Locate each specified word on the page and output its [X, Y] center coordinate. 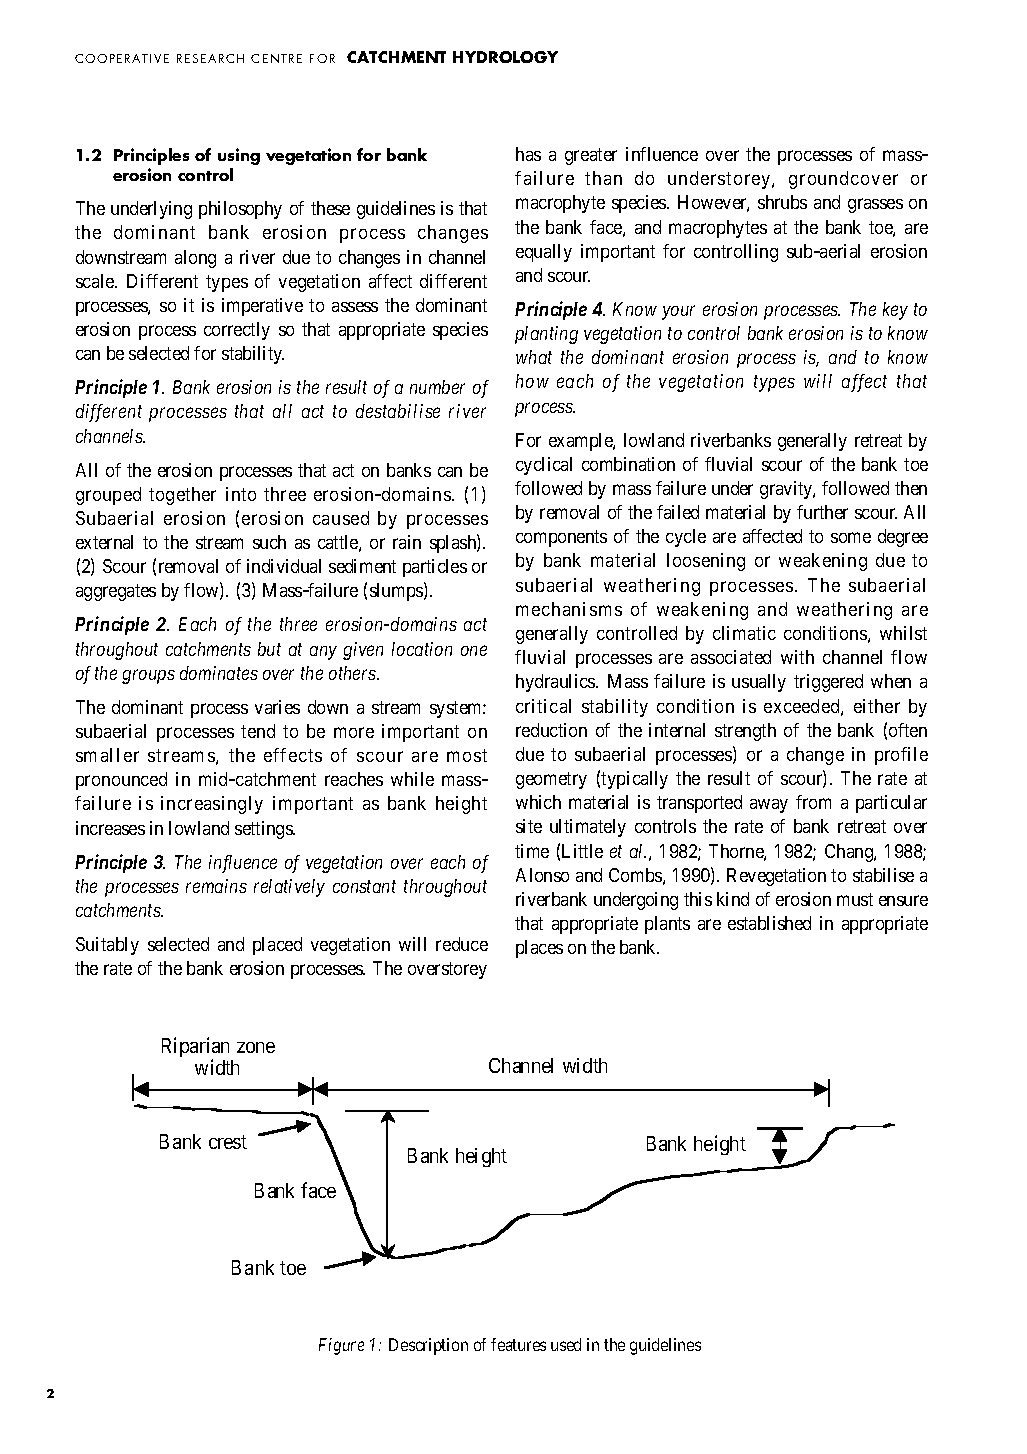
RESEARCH [210, 58]
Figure [341, 1346]
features [518, 1344]
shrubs [782, 202]
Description [428, 1346]
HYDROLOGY [505, 57]
